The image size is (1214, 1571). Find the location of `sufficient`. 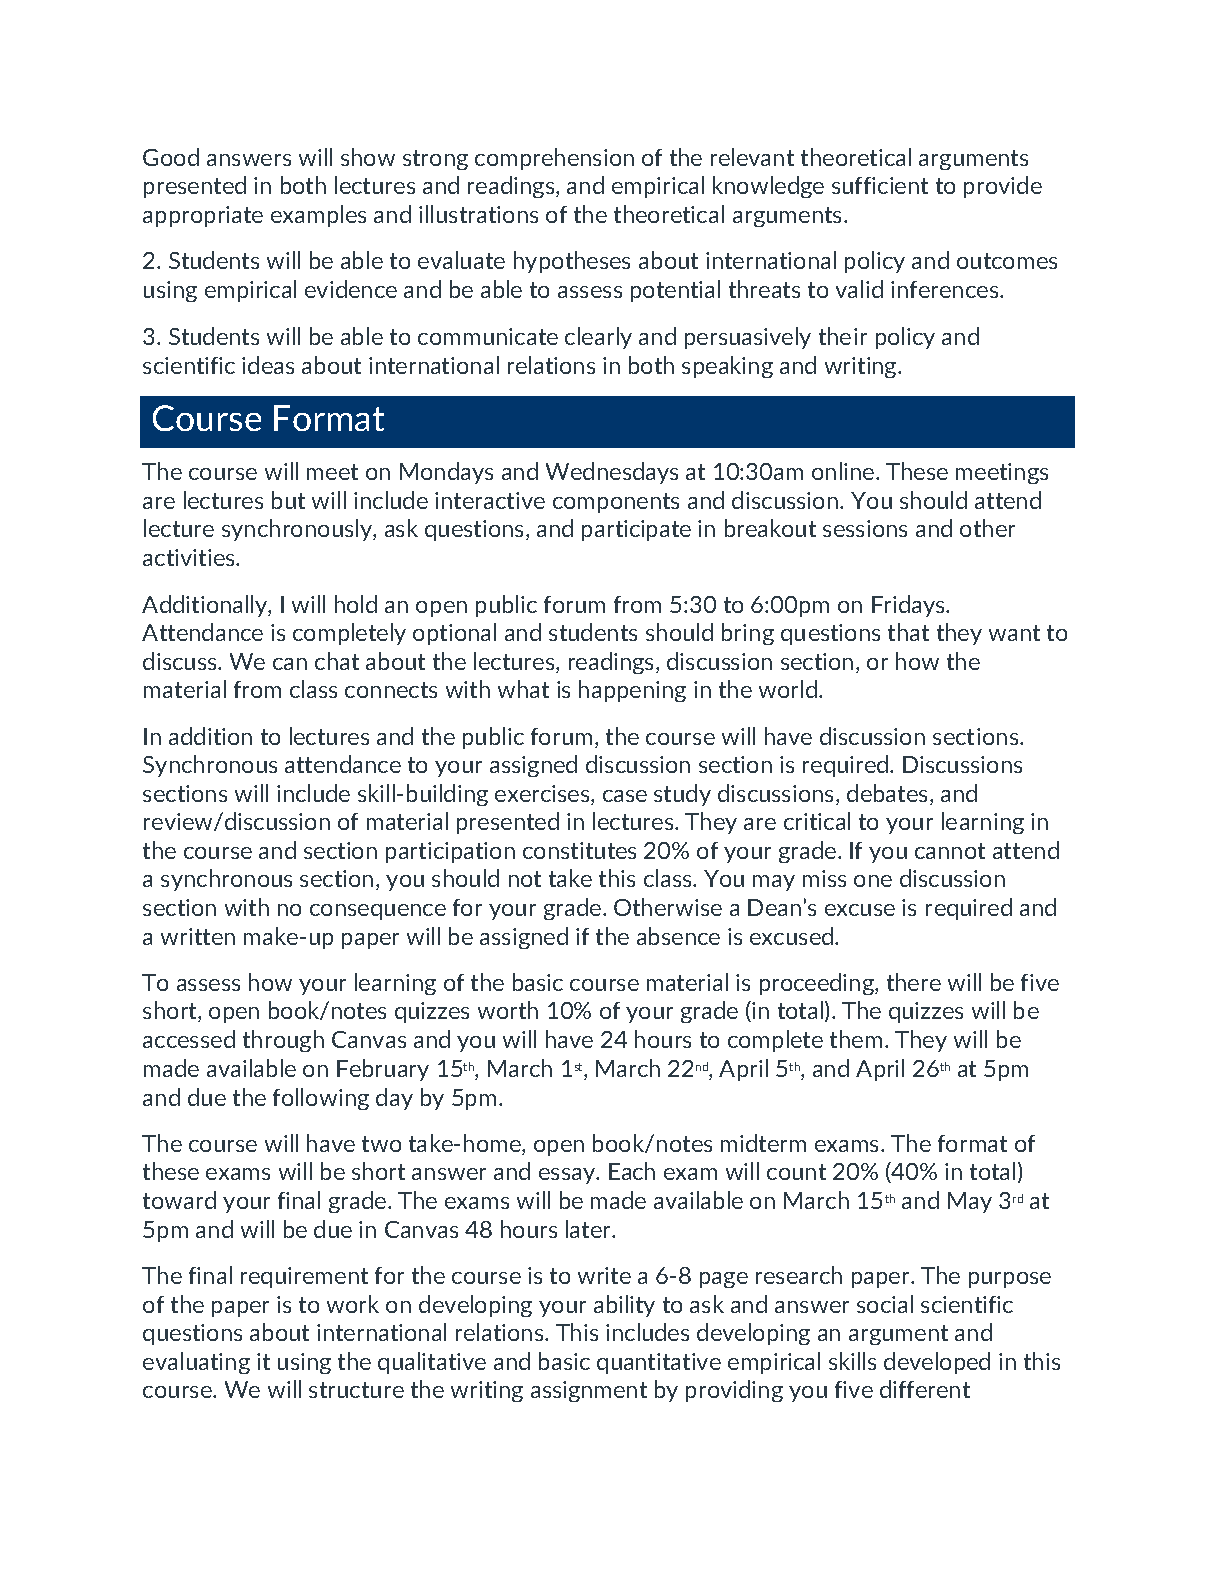

sufficient is located at coordinates (880, 185).
